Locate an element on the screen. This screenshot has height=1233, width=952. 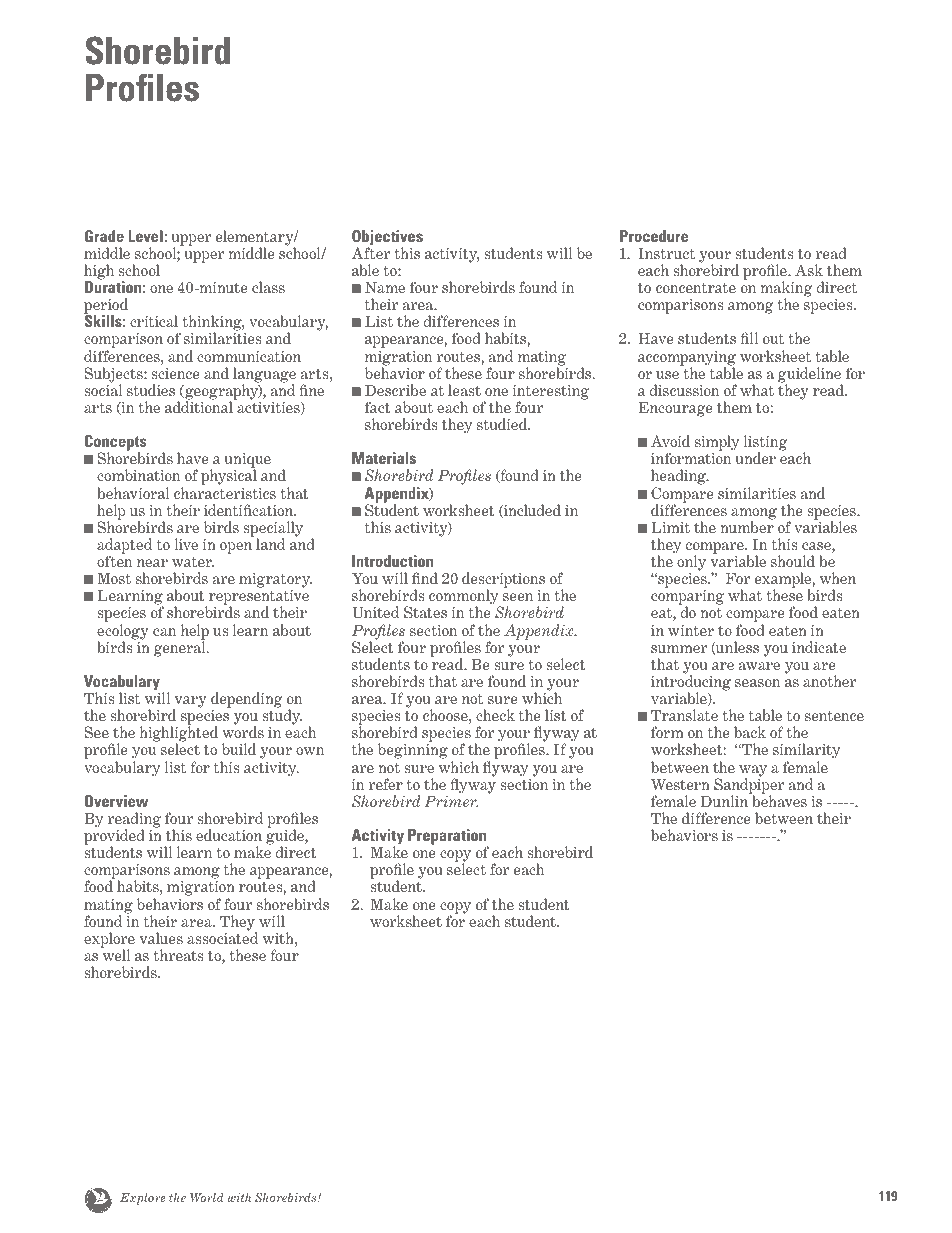
water is located at coordinates (193, 561).
